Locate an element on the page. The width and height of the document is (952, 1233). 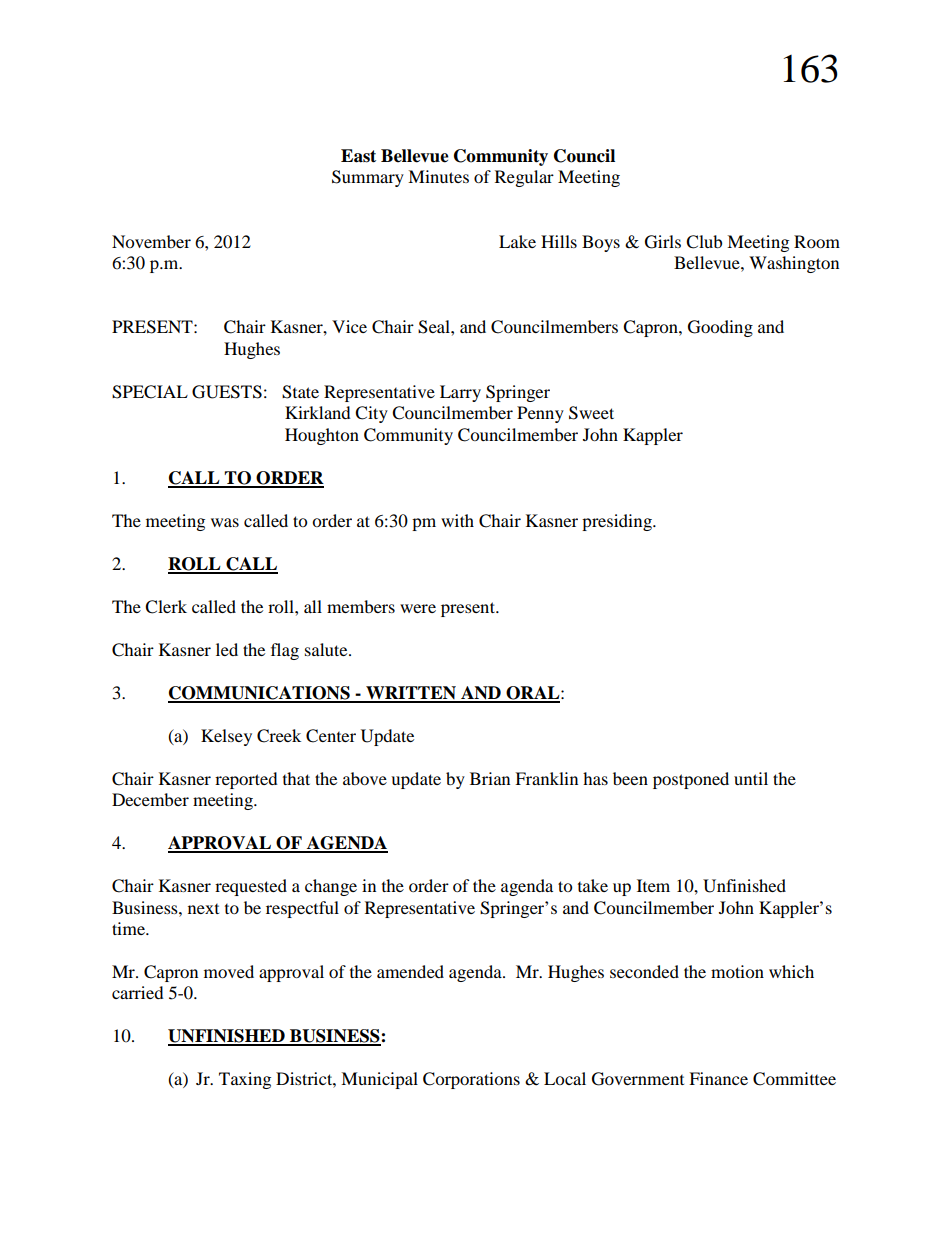
Clerk is located at coordinates (166, 607).
